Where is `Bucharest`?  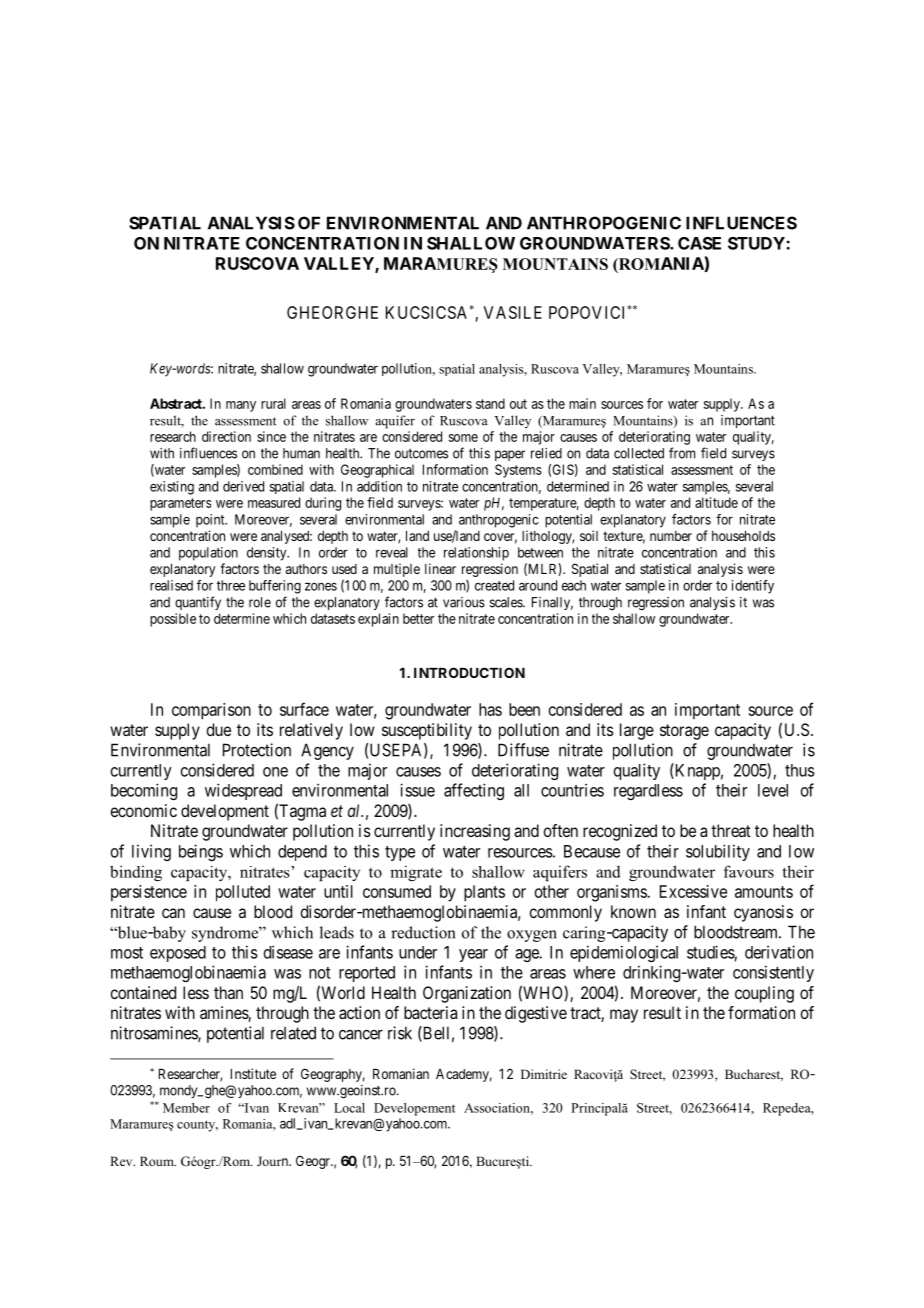
Bucharest is located at coordinates (754, 1075).
